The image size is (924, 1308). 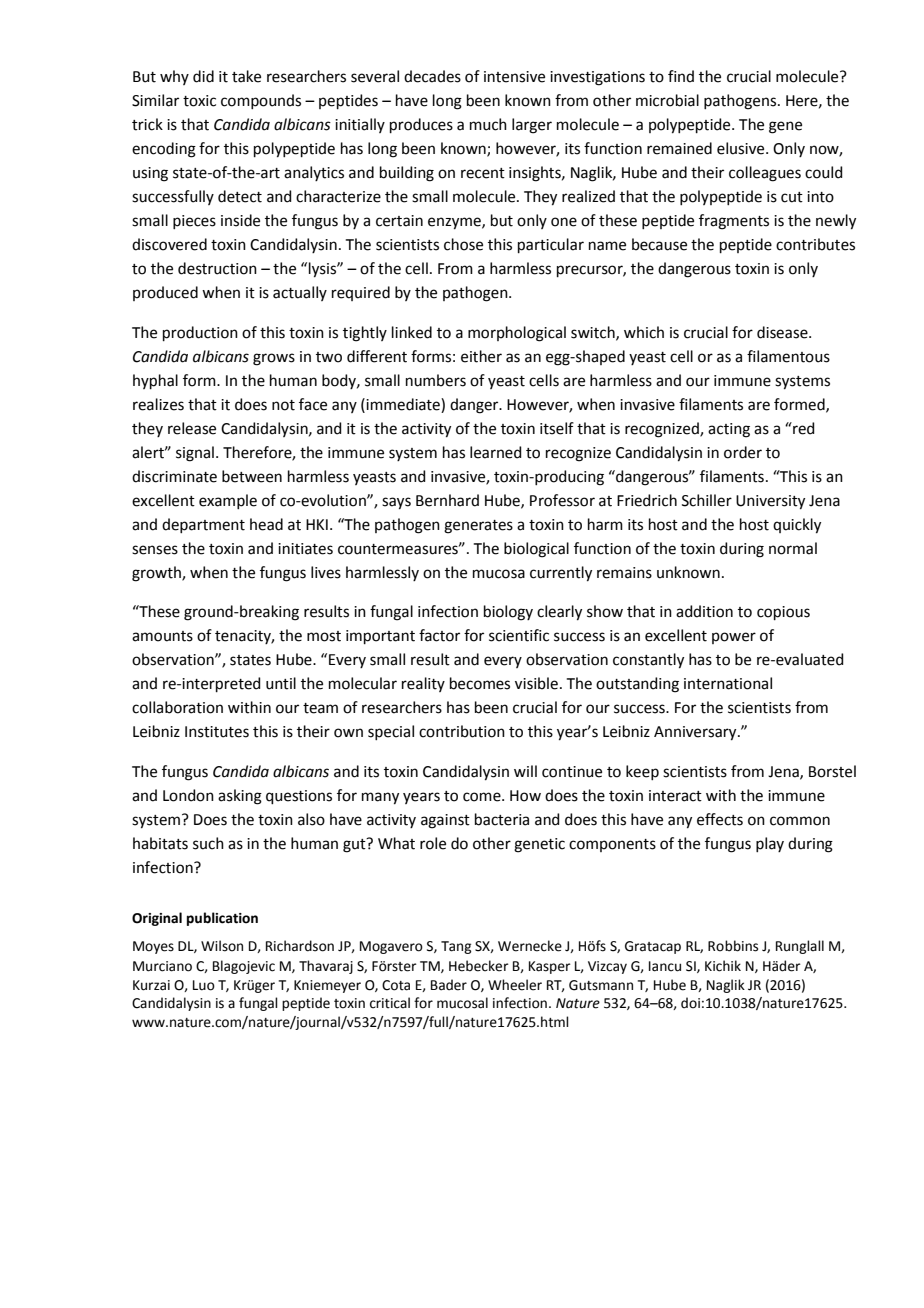 What do you see at coordinates (742, 148) in the image?
I see `elusive` at bounding box center [742, 148].
